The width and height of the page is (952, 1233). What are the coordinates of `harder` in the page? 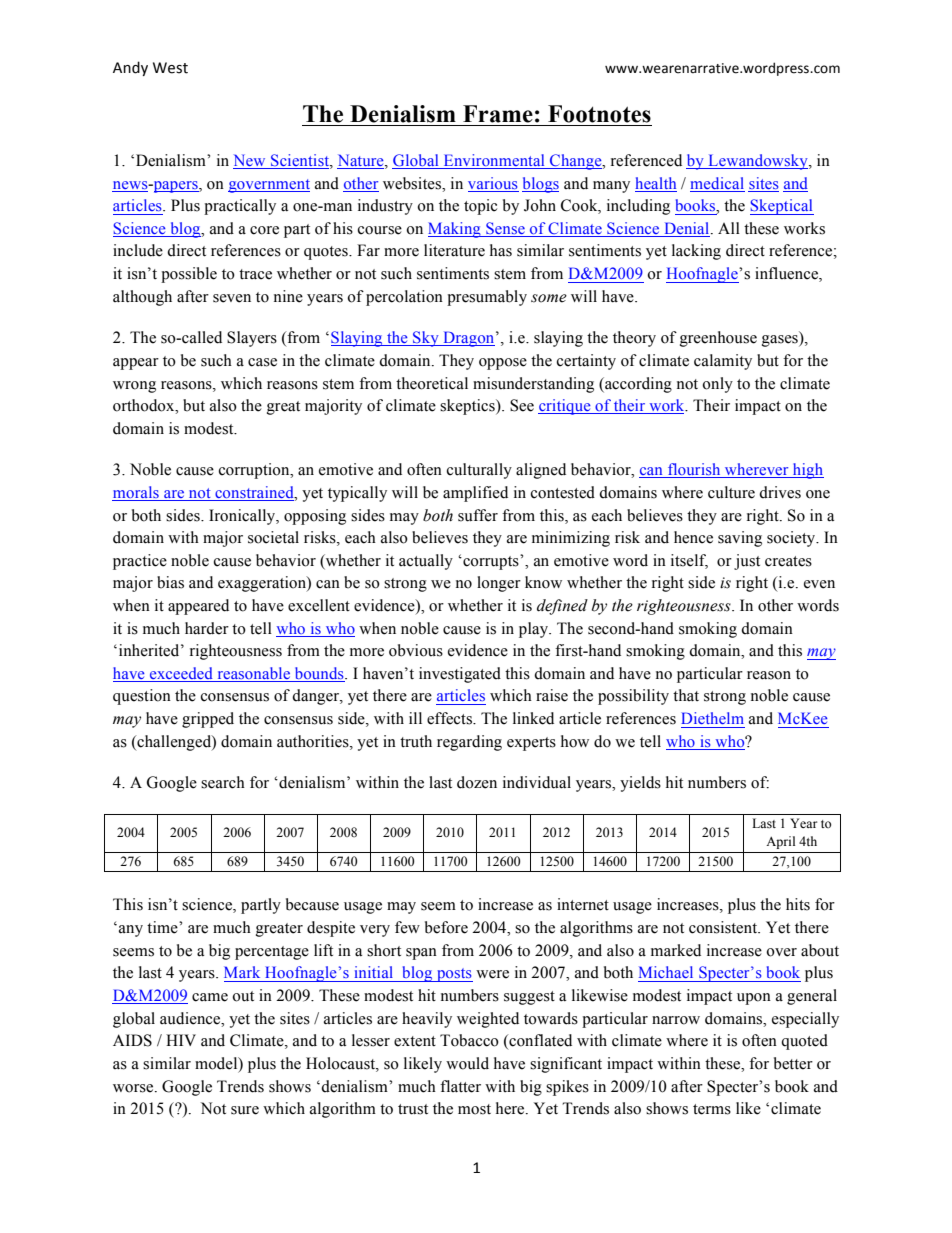 It's located at (207, 628).
